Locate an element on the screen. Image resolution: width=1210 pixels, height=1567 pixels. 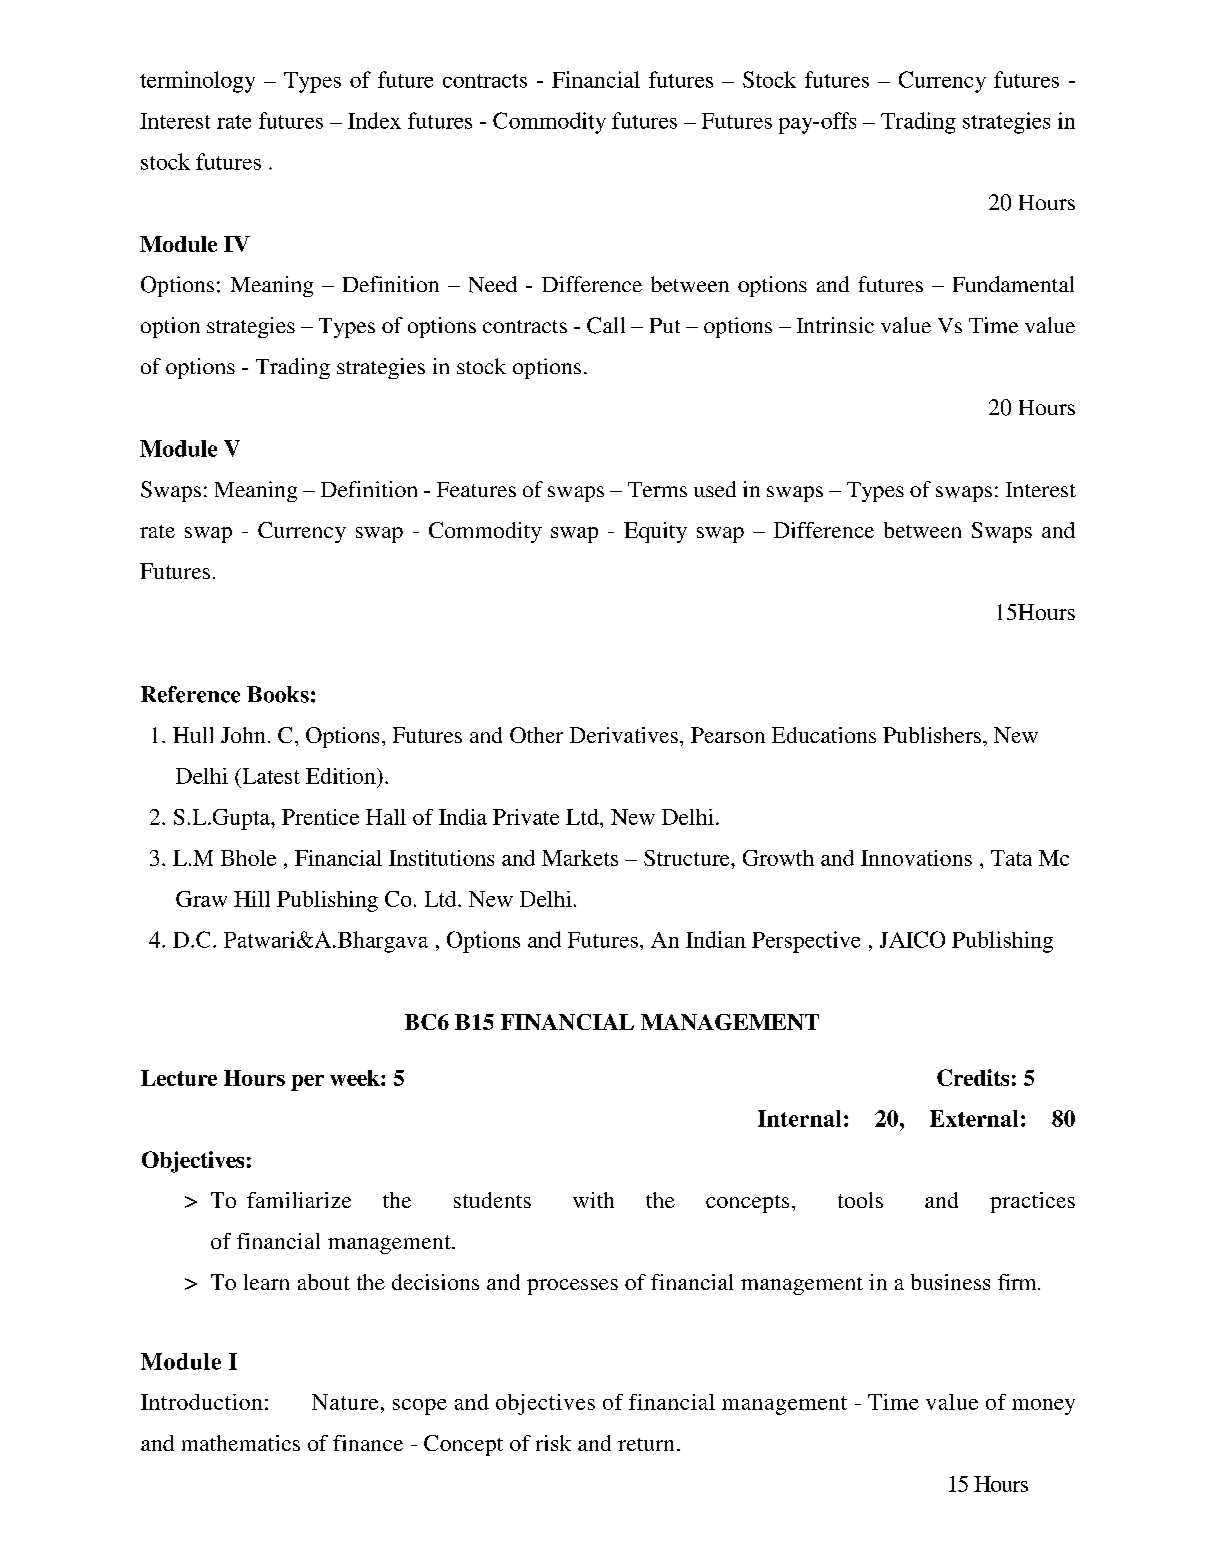
Fundamental is located at coordinates (1013, 284).
